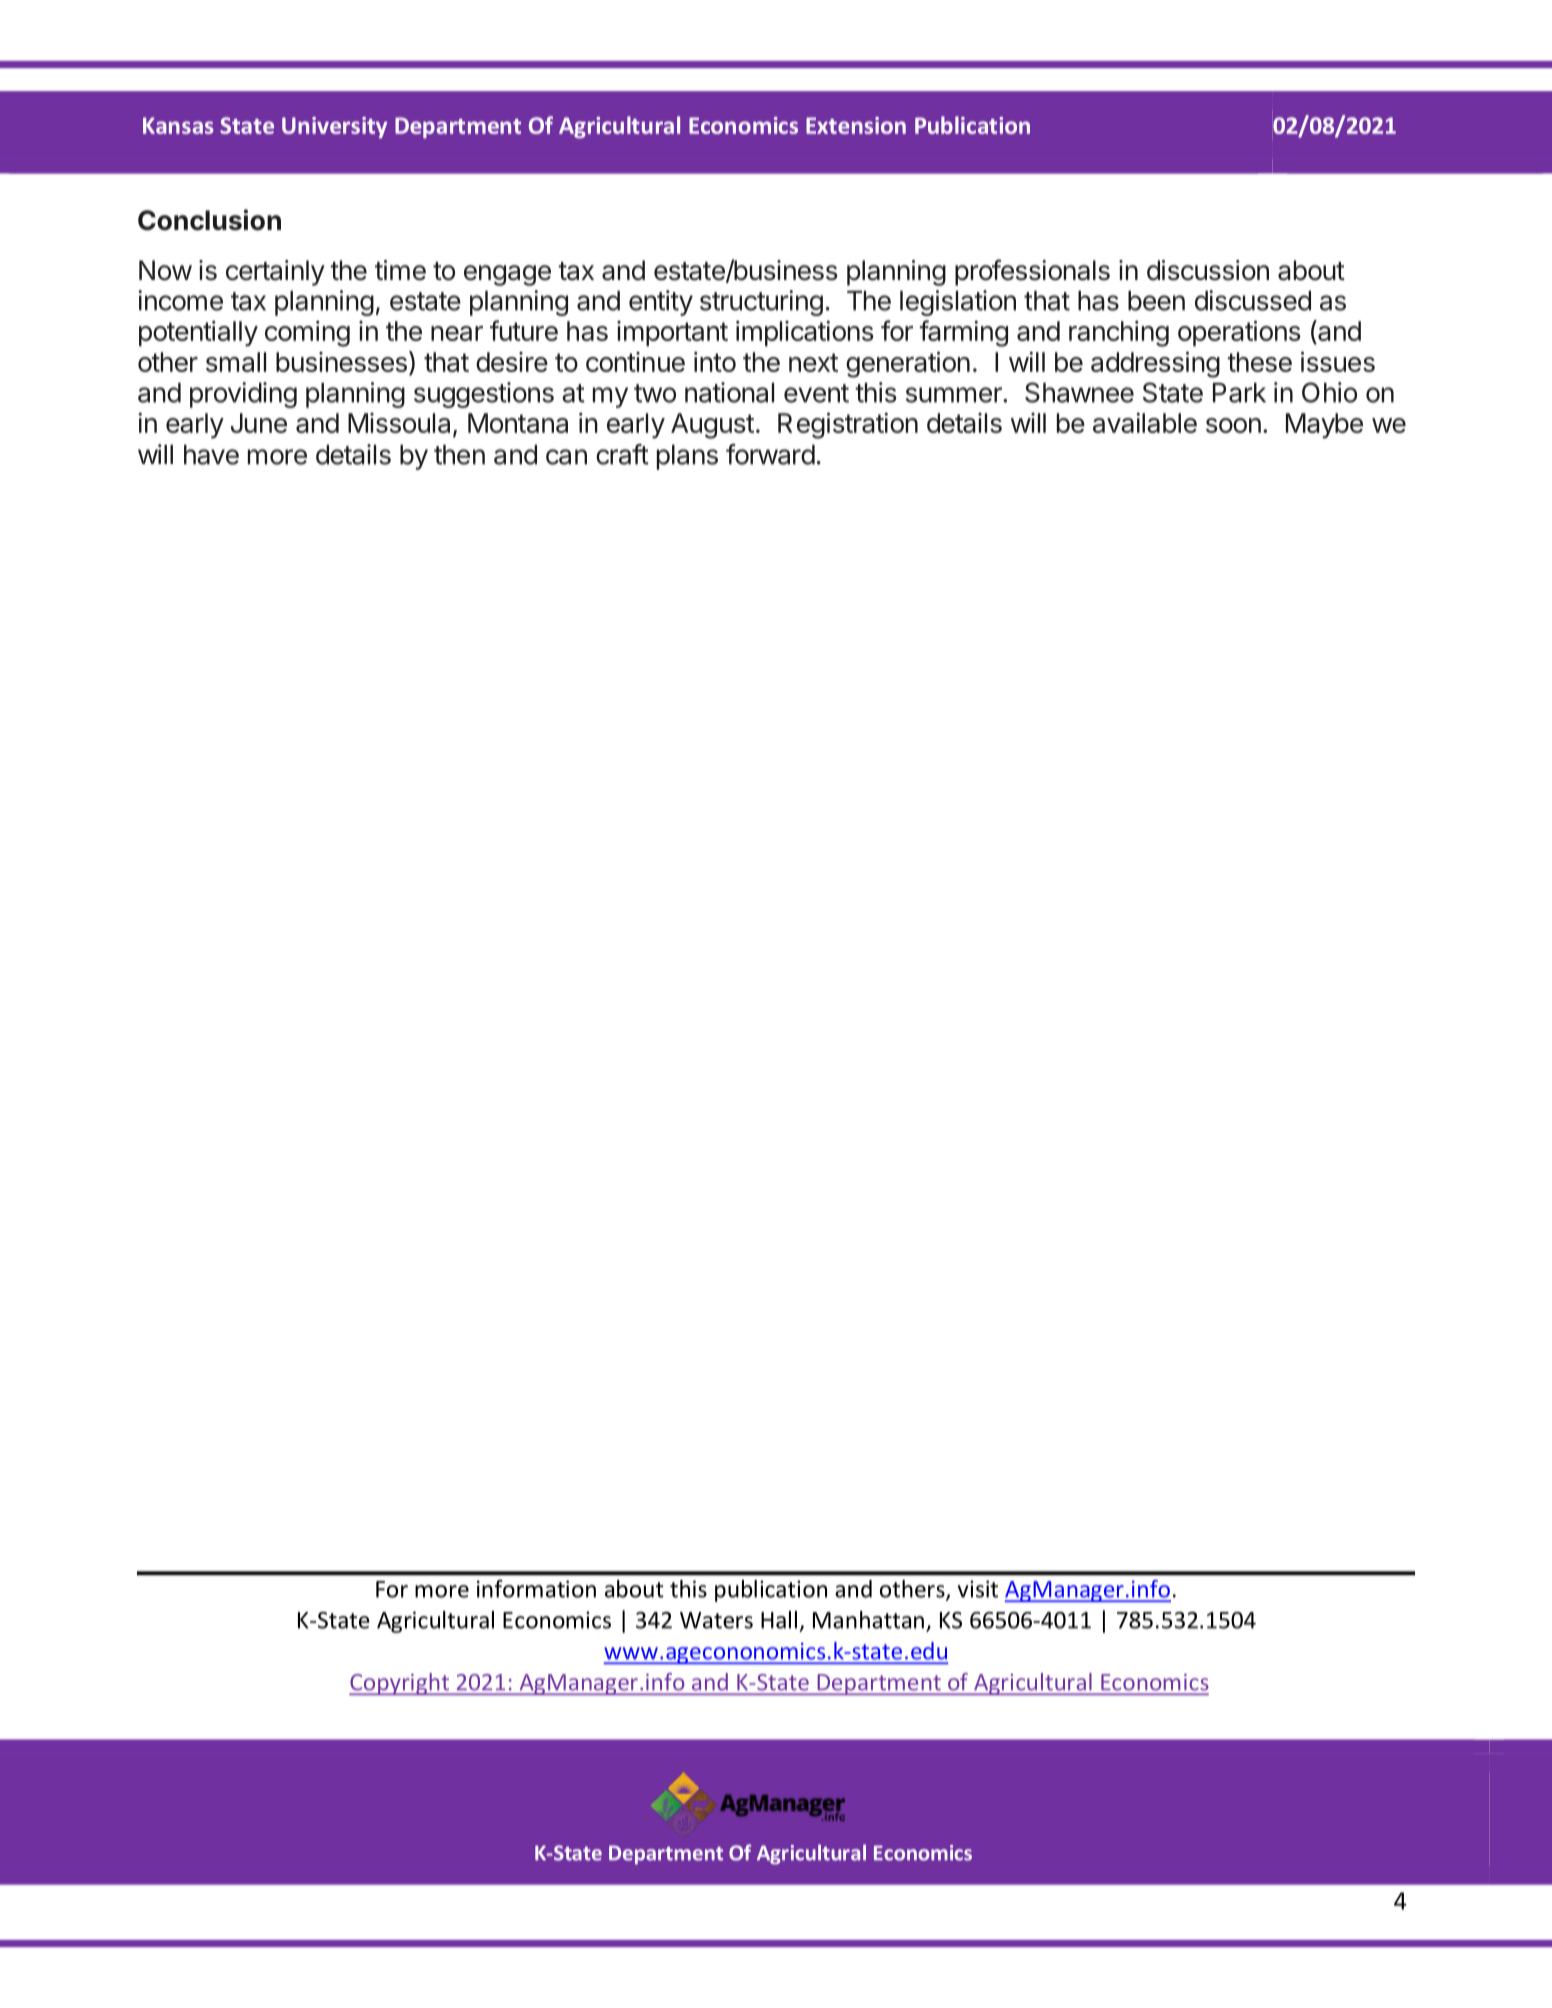 This screenshot has height=2008, width=1552. Describe the element at coordinates (1233, 425) in the screenshot. I see `soon` at that location.
